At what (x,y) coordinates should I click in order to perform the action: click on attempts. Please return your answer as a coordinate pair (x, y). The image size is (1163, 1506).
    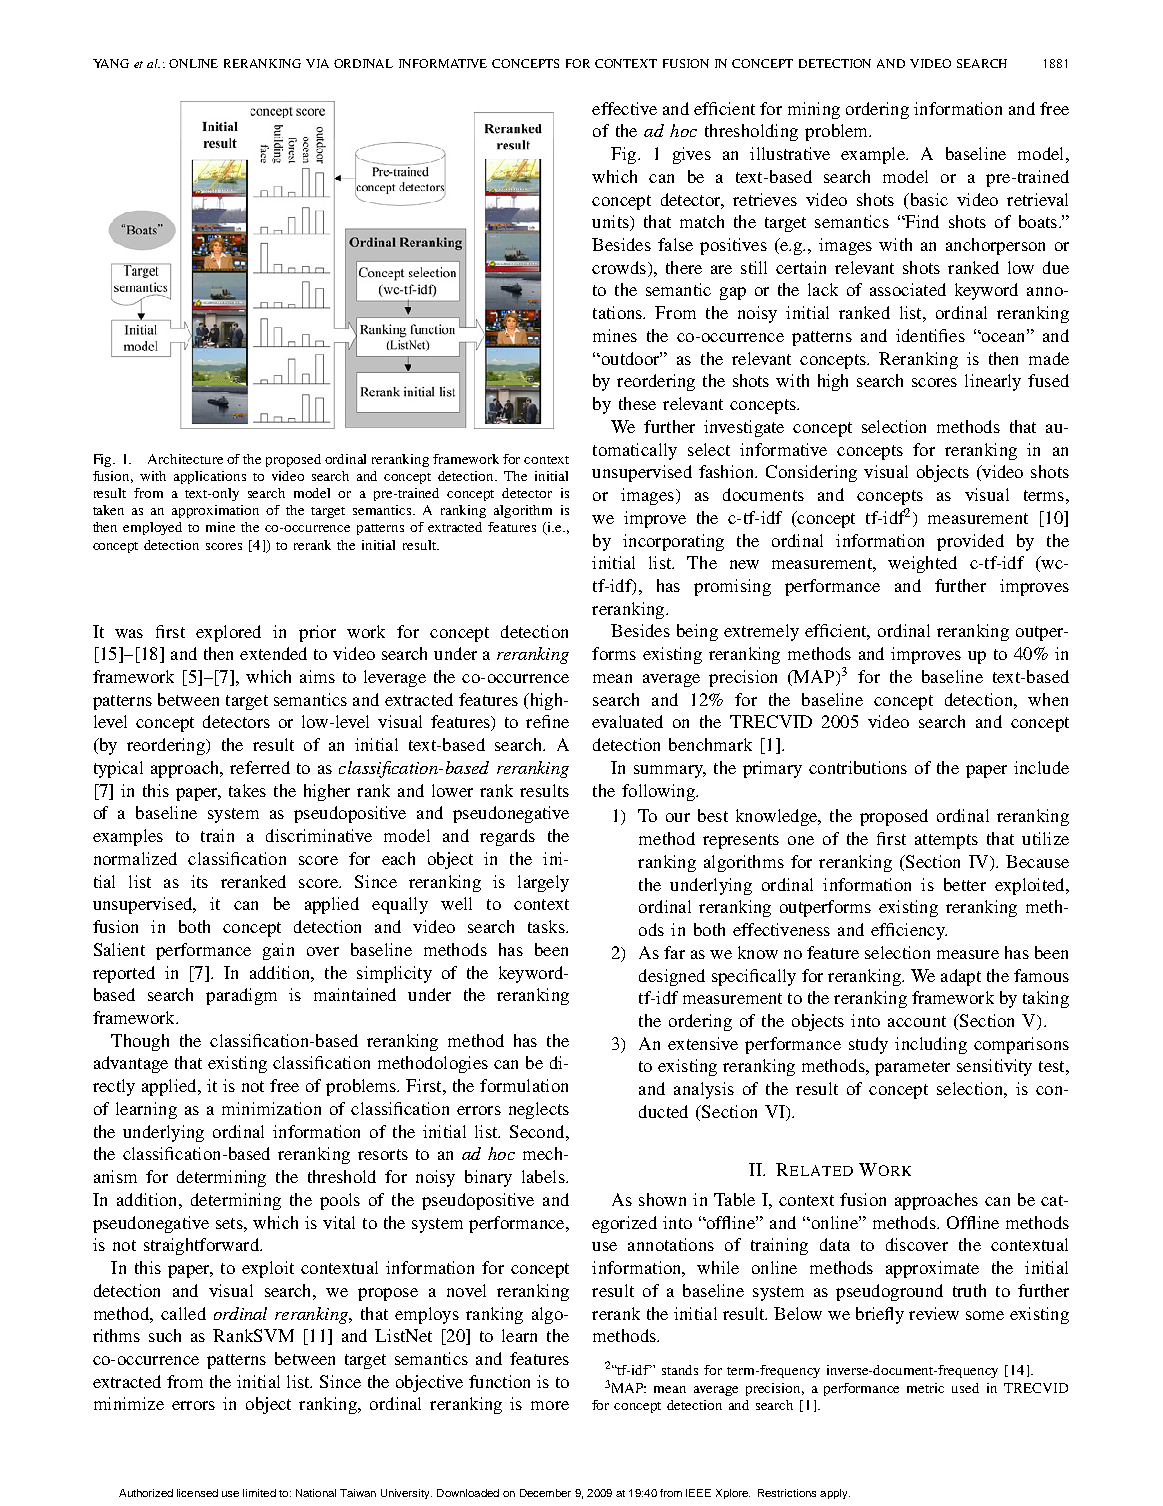
    Looking at the image, I should click on (946, 841).
